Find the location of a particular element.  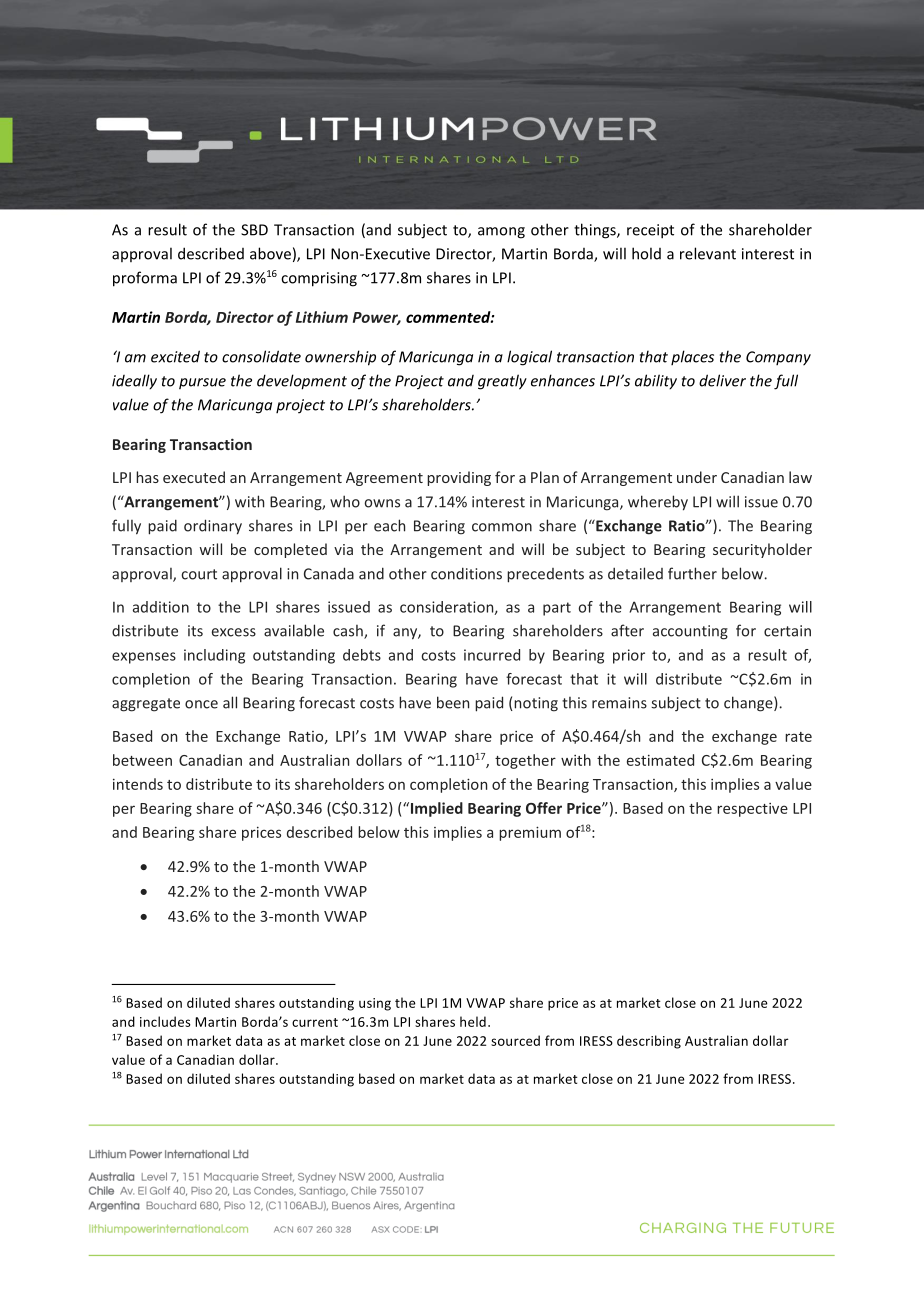

above is located at coordinates (270, 253).
